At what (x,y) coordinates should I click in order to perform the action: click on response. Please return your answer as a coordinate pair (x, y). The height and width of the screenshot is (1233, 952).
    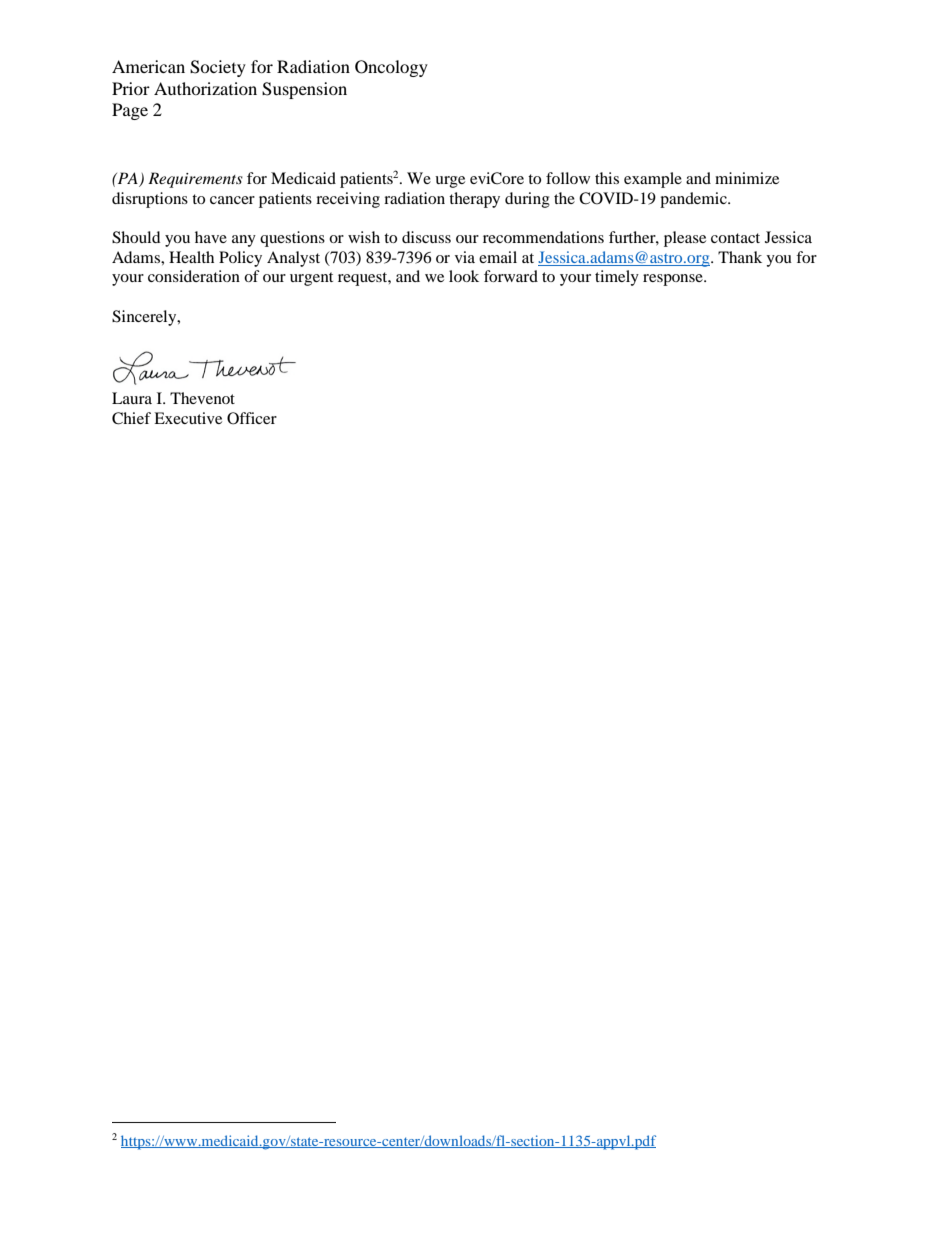
    Looking at the image, I should click on (674, 280).
